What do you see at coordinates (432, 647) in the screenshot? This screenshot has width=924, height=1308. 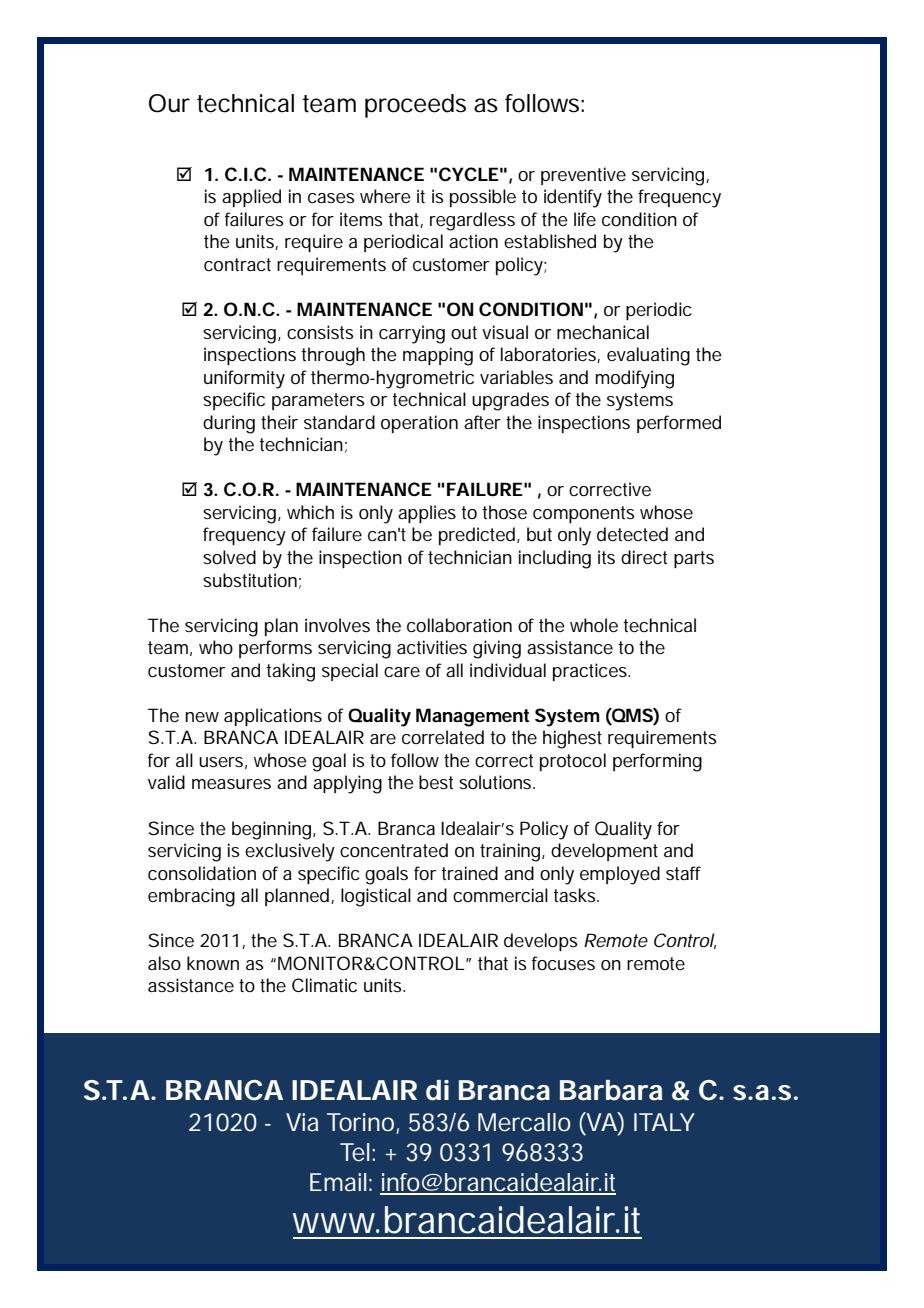 I see `activities` at bounding box center [432, 647].
